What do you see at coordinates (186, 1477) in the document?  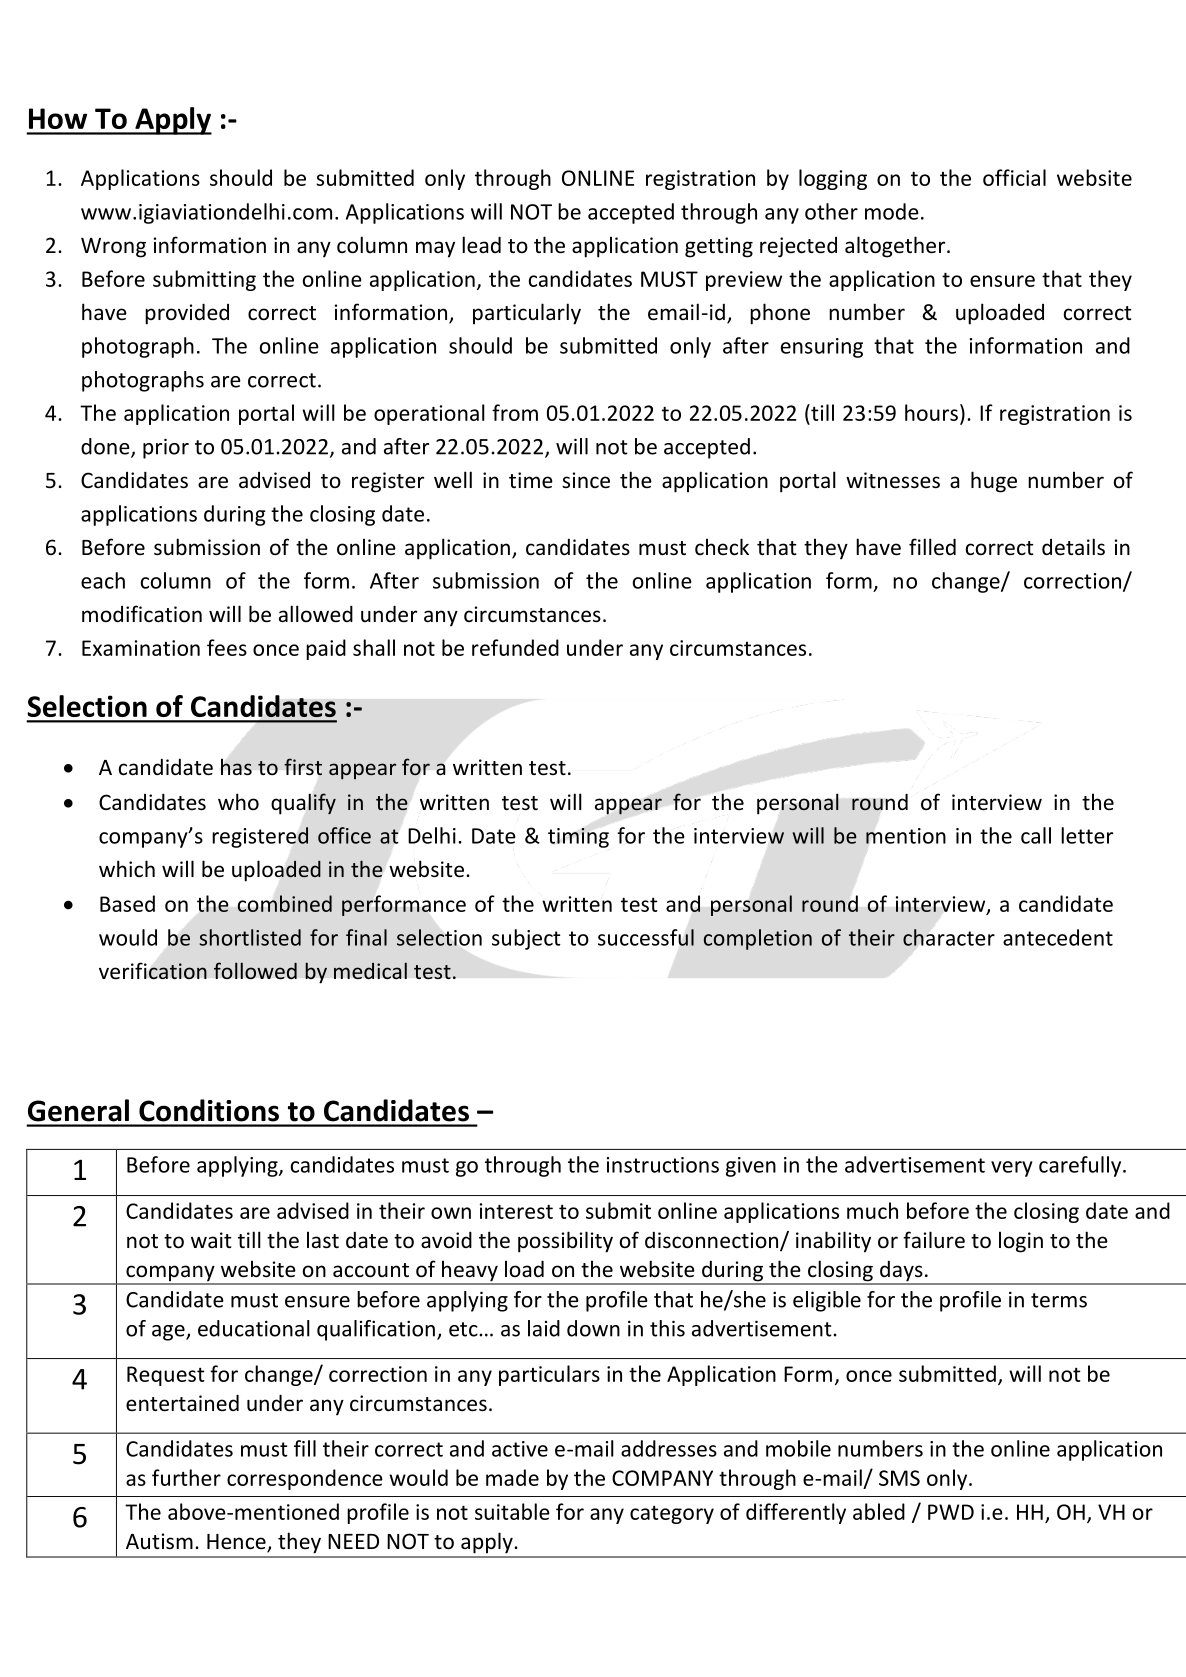 I see `further` at bounding box center [186, 1477].
